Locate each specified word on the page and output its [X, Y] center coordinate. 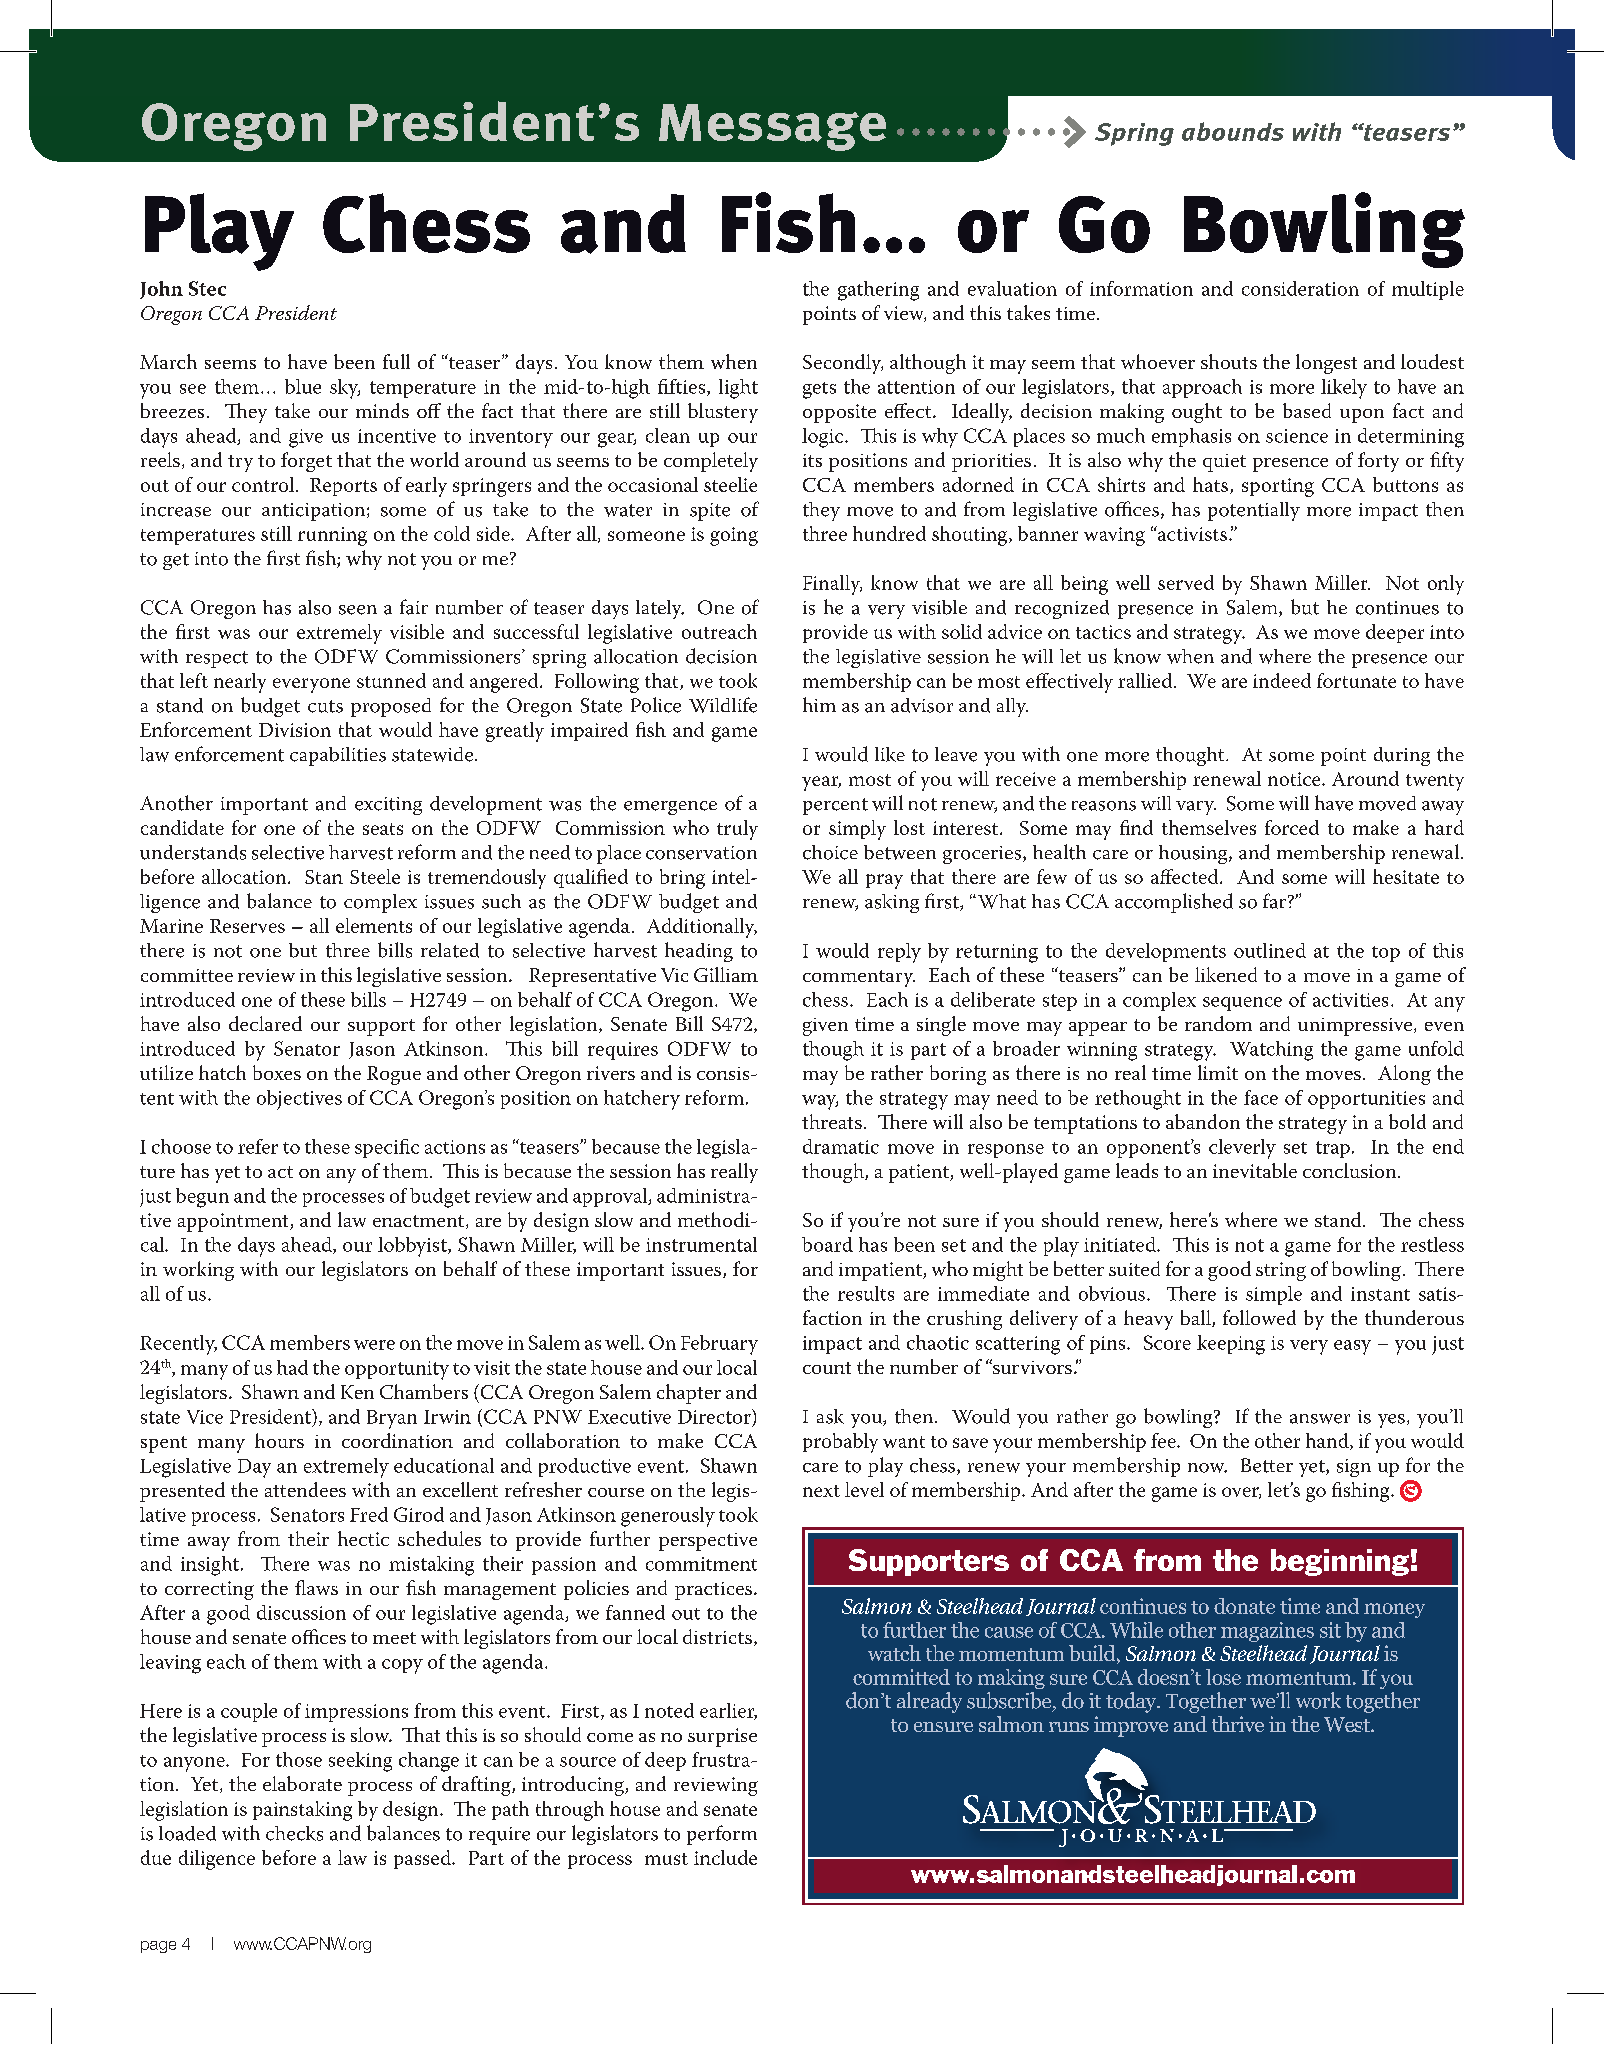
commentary [859, 978]
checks [294, 1833]
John [161, 290]
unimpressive [1356, 1027]
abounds [1233, 131]
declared [265, 1023]
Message [772, 127]
